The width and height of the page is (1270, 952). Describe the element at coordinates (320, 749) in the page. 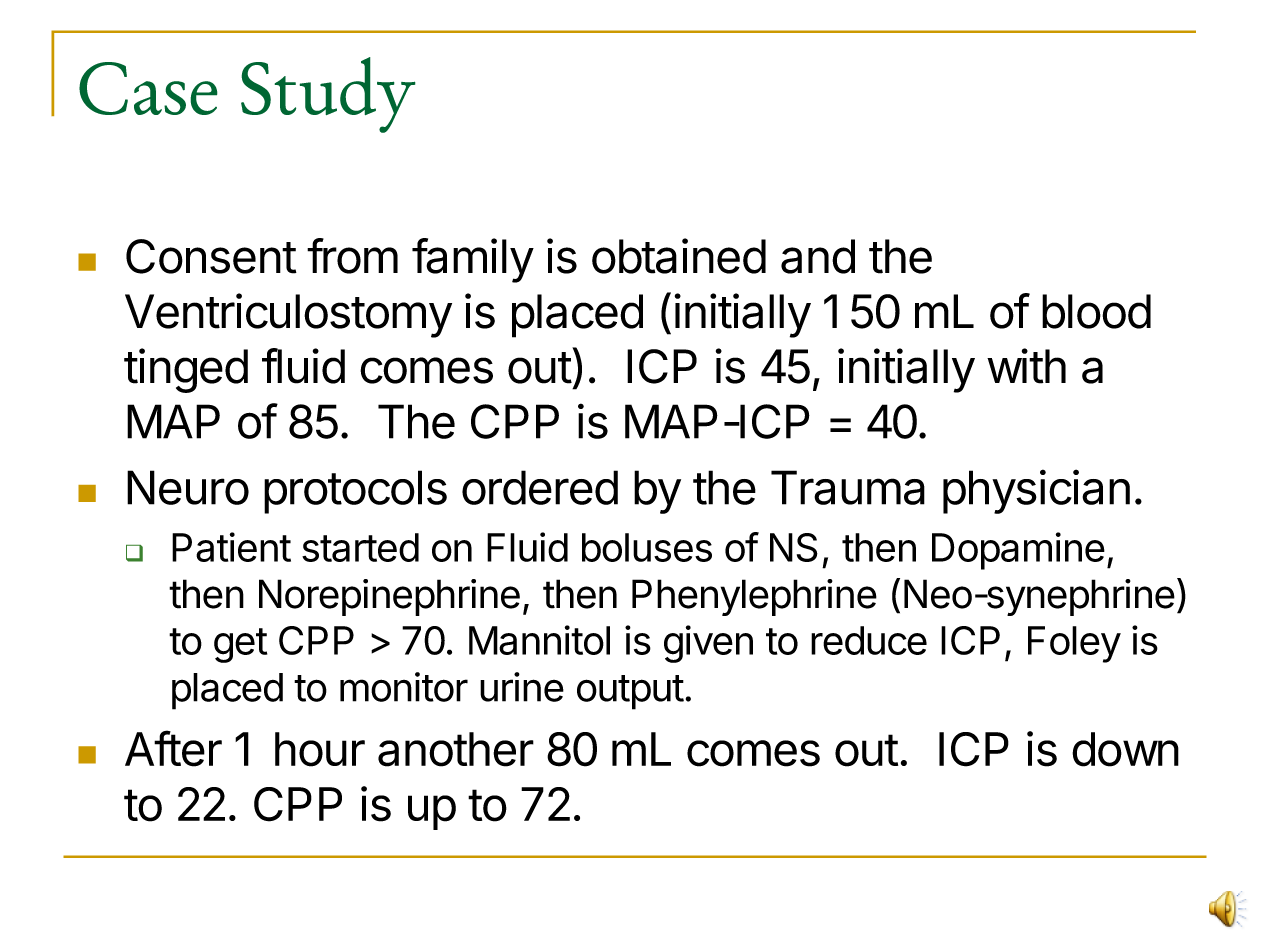

I see `hour` at that location.
